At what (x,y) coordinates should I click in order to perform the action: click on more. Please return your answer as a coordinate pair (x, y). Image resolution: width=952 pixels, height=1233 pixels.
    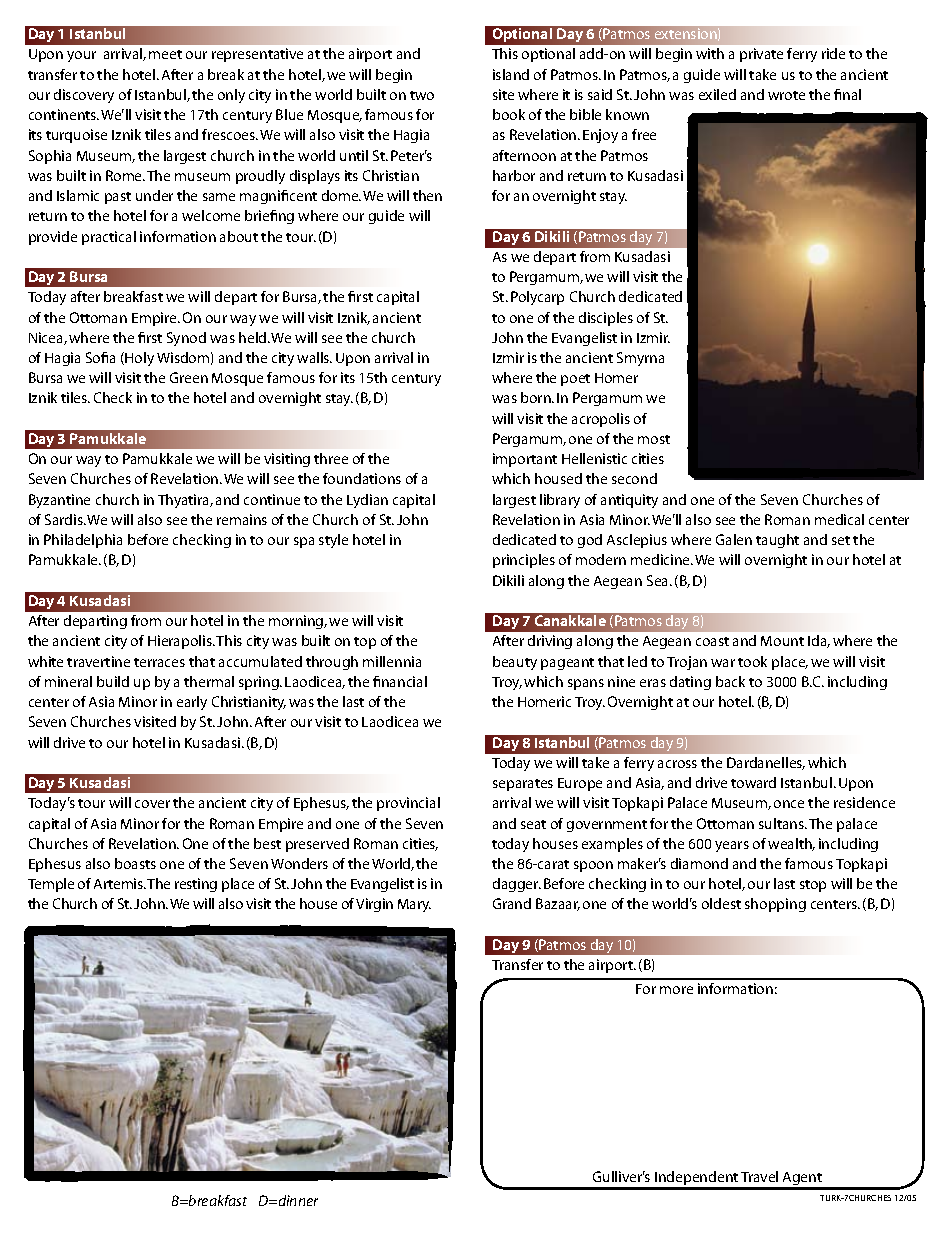
    Looking at the image, I should click on (676, 990).
